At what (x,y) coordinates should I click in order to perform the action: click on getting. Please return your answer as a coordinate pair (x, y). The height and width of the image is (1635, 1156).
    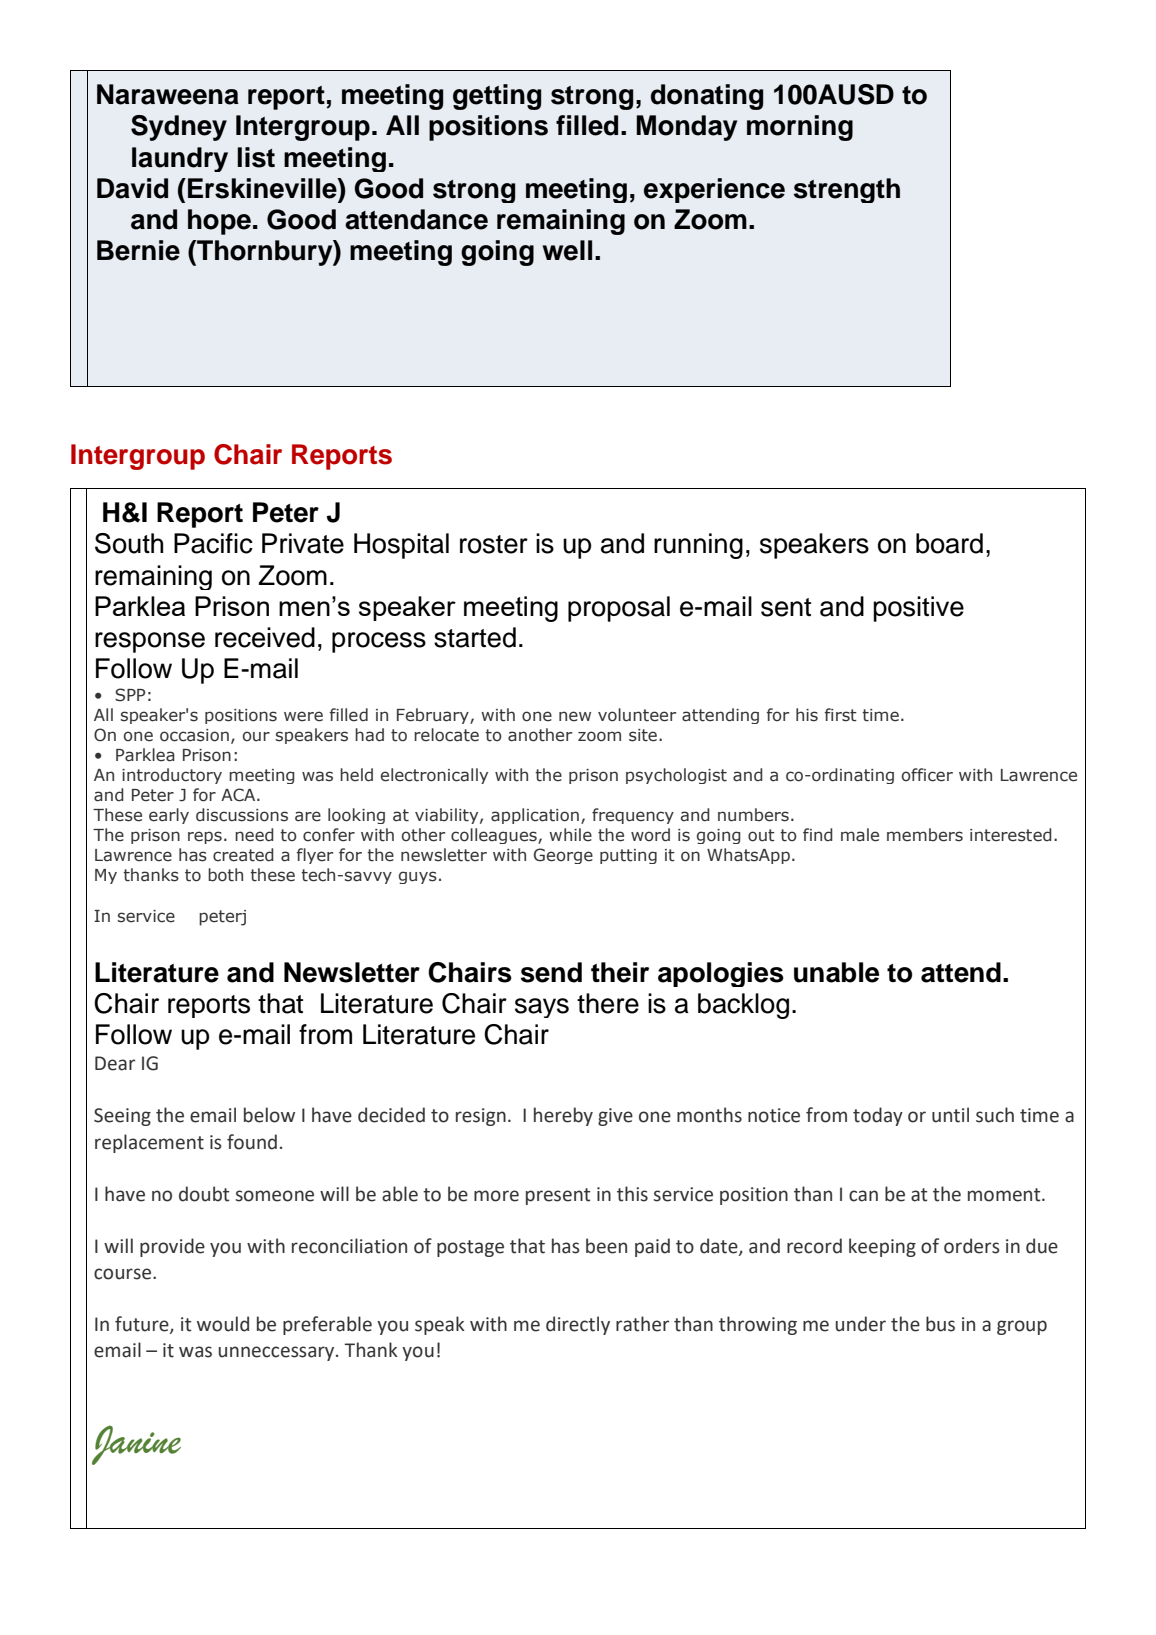
    Looking at the image, I should click on (497, 97).
